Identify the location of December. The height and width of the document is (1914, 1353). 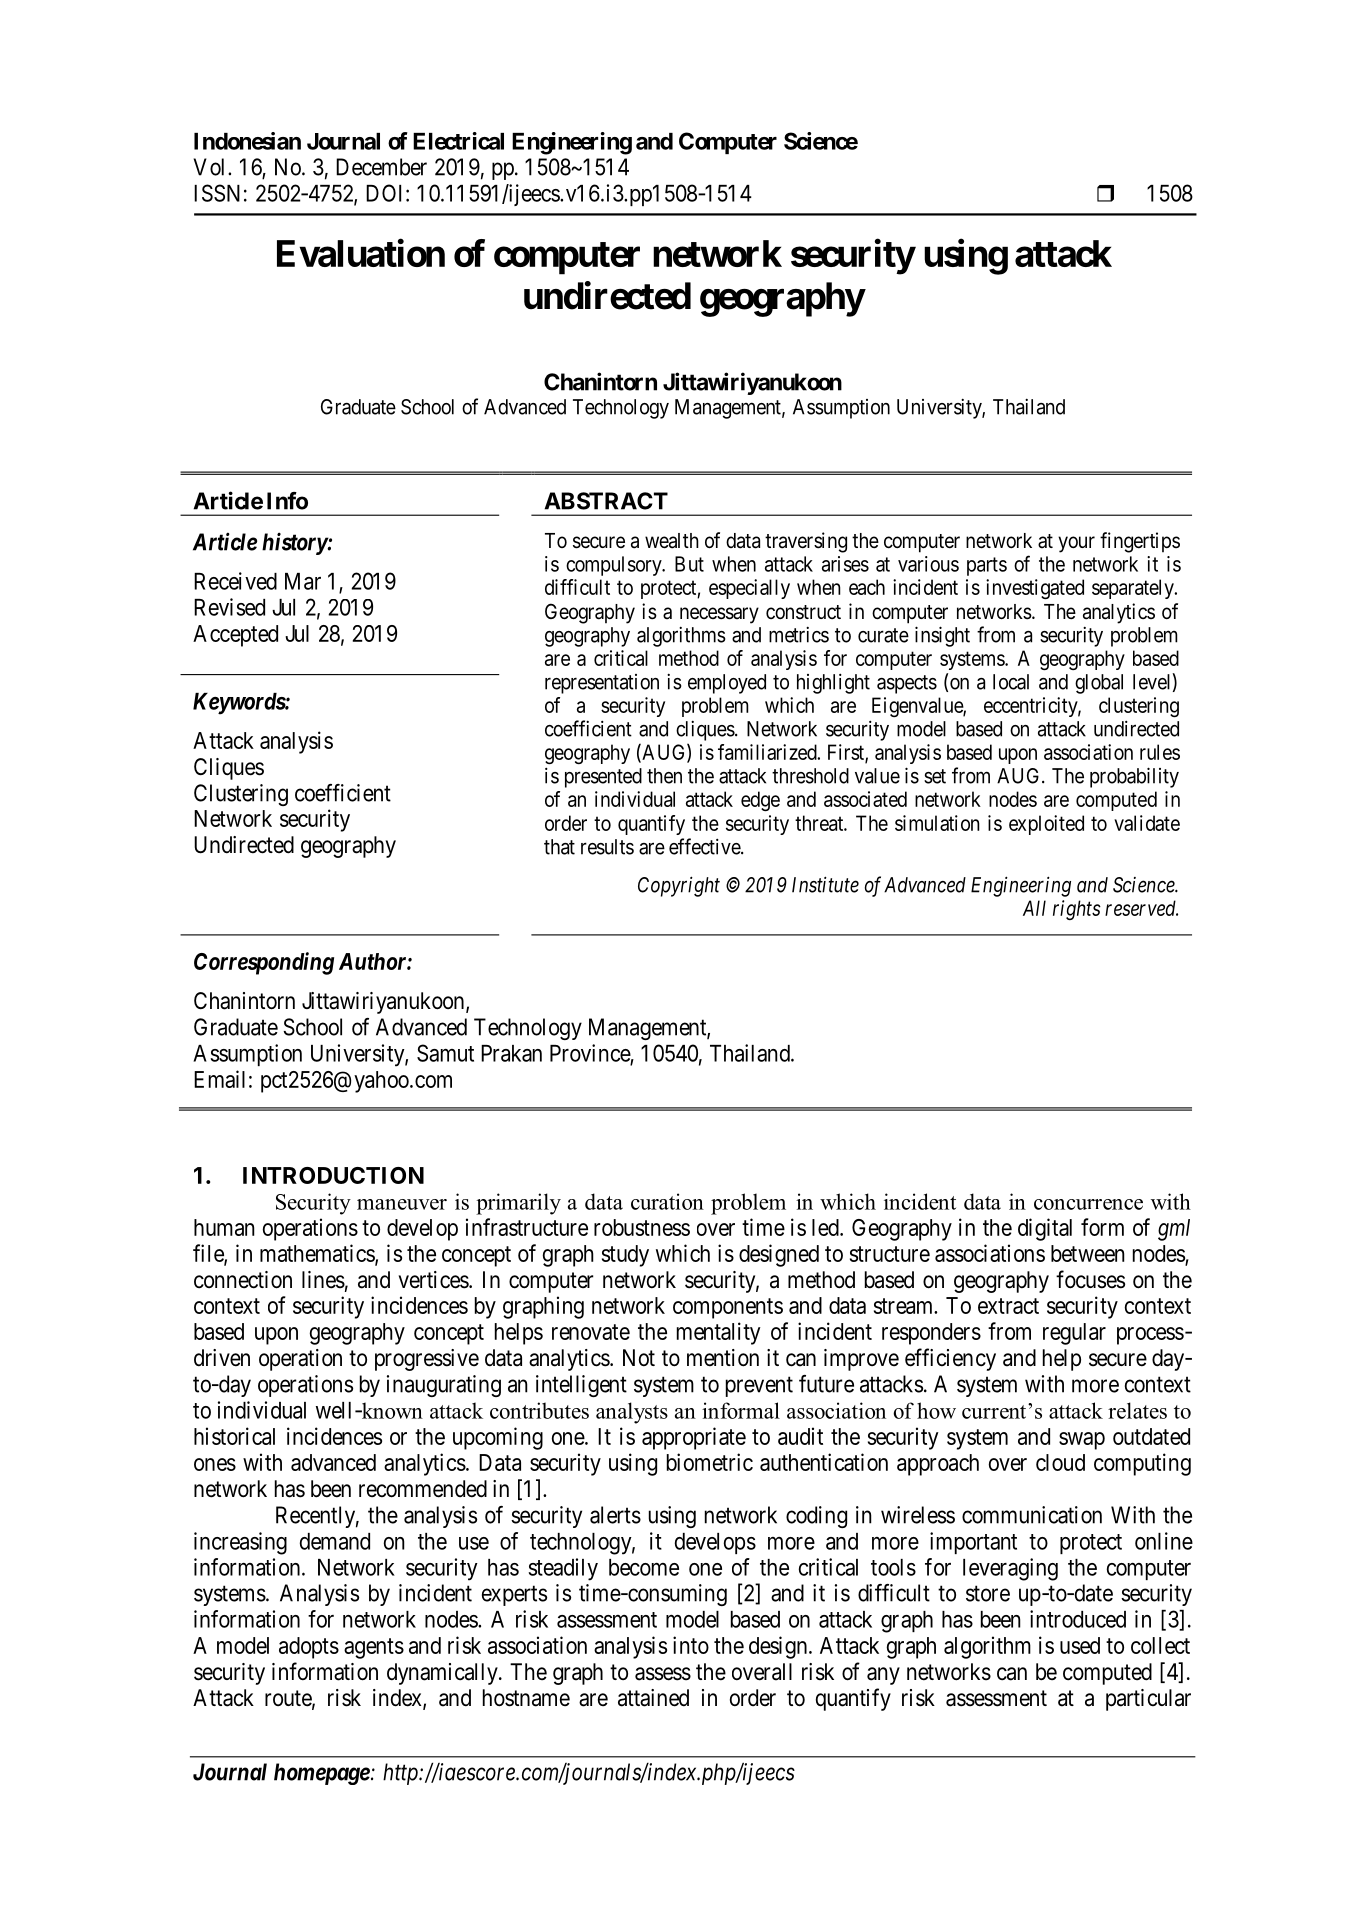
(381, 167).
